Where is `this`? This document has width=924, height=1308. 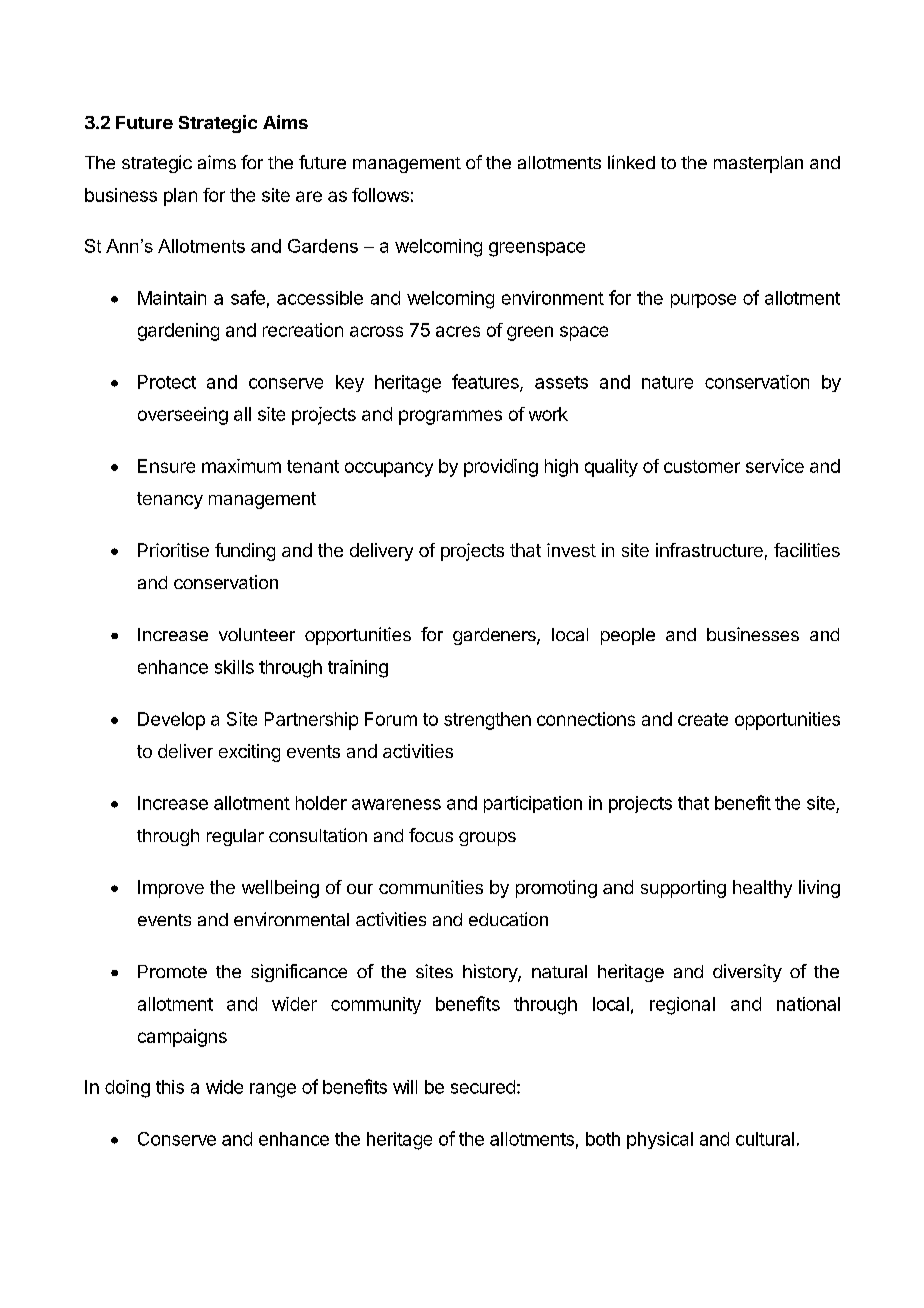
this is located at coordinates (170, 1087).
